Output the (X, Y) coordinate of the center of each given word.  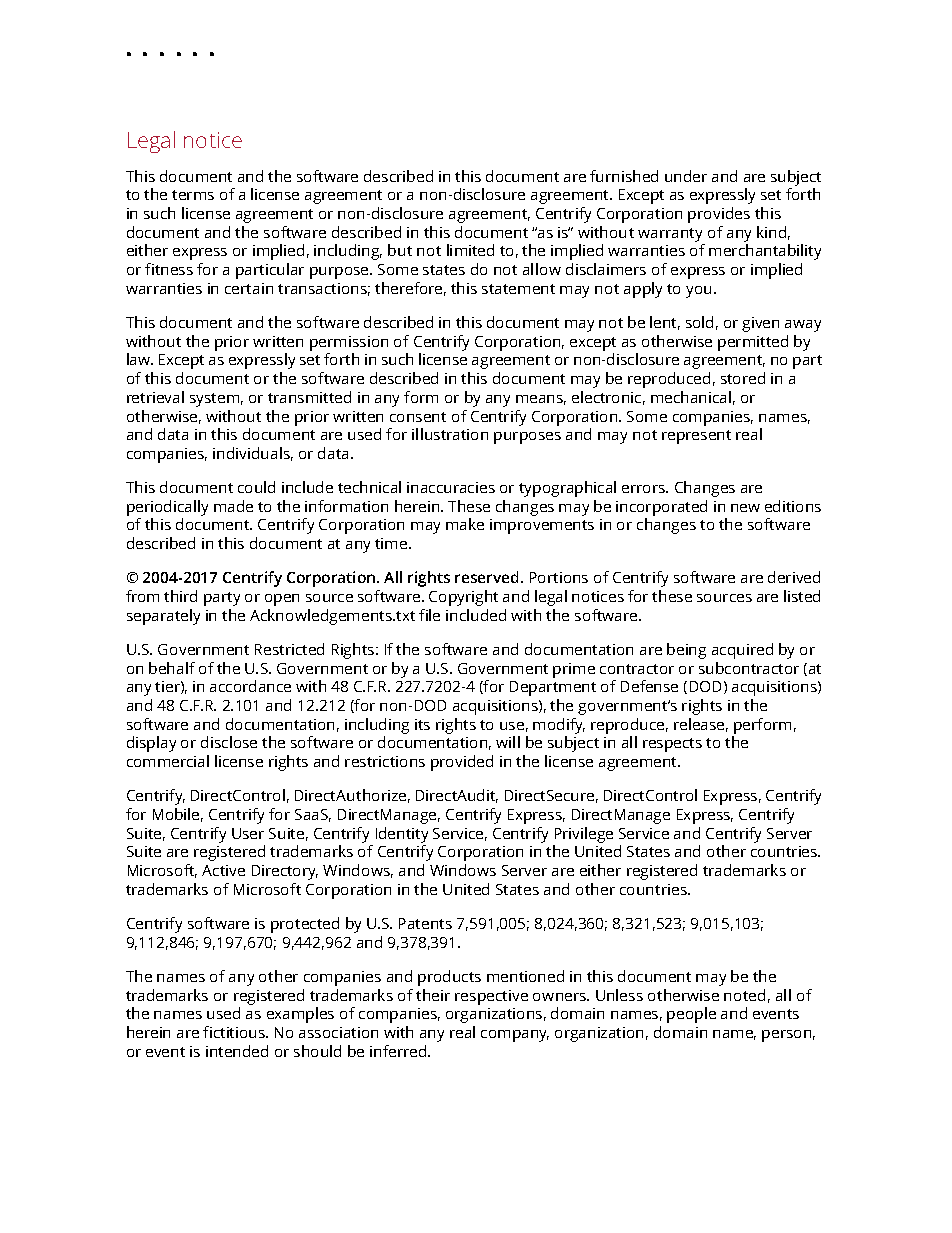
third (180, 596)
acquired (742, 651)
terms (193, 195)
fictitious (235, 1032)
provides (719, 215)
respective (491, 997)
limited (470, 250)
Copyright (463, 598)
